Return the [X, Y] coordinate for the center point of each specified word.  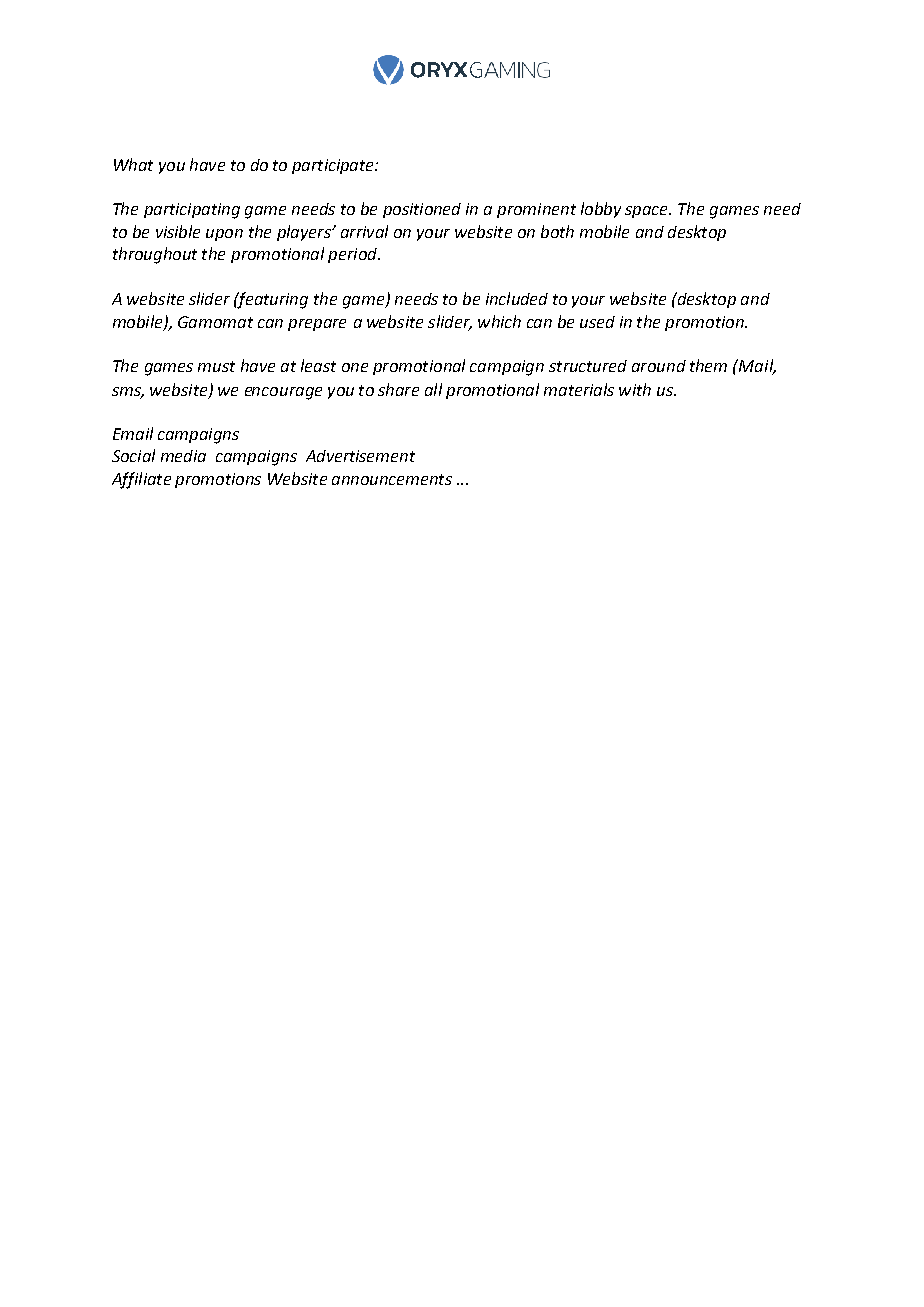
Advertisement [360, 456]
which [499, 321]
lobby [601, 210]
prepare [317, 325]
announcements [392, 479]
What [133, 164]
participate [334, 166]
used [597, 322]
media [183, 456]
